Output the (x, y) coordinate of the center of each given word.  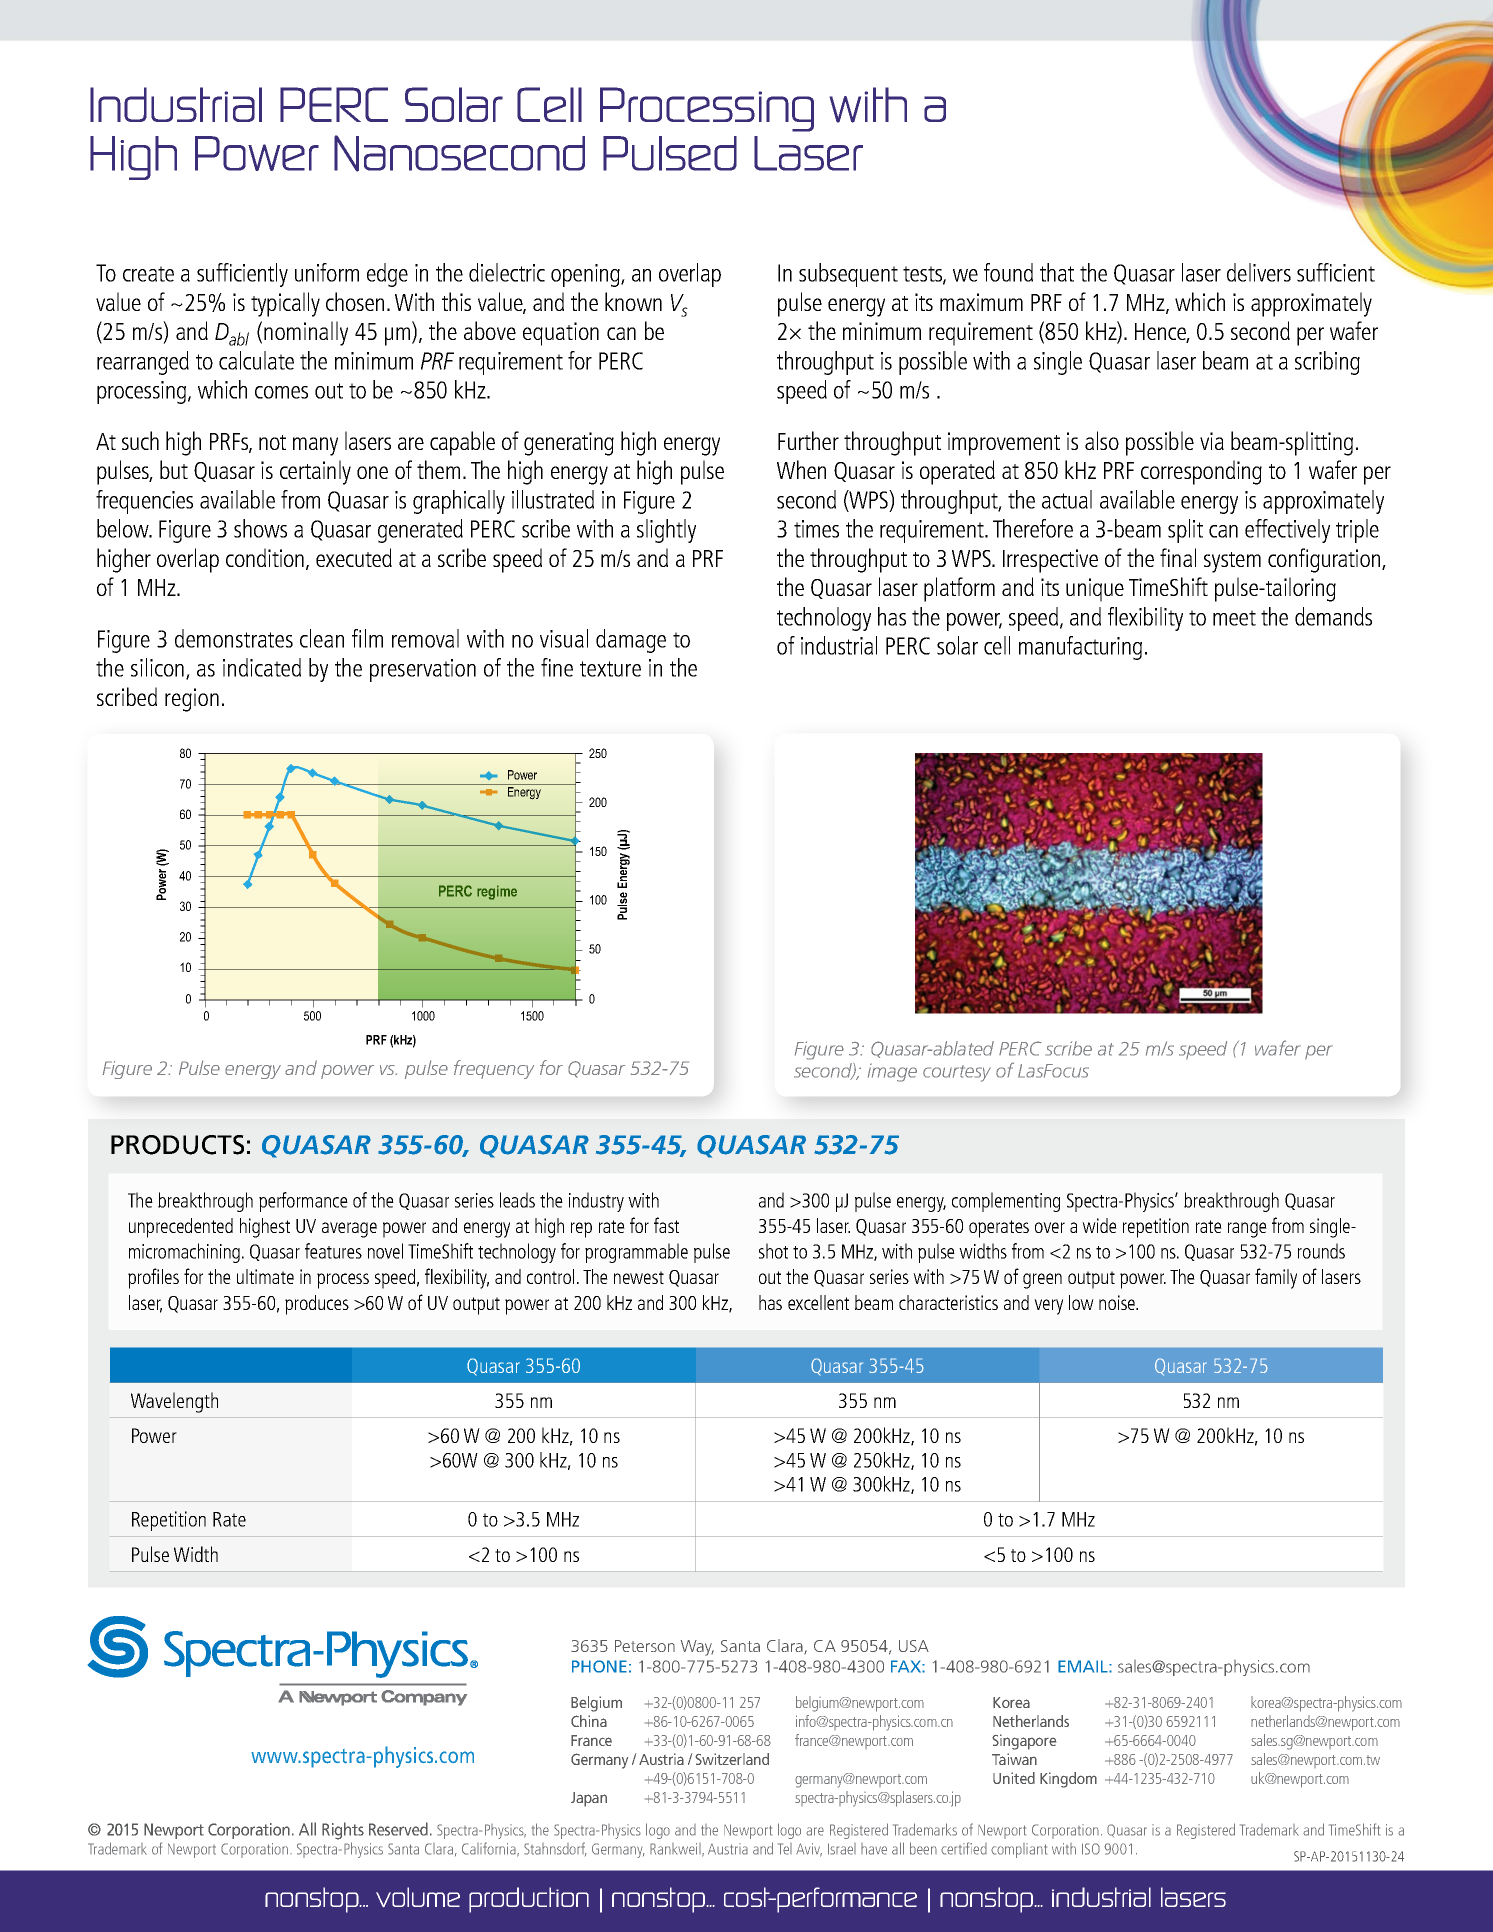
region (192, 700)
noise (1118, 1302)
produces (317, 1305)
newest (639, 1277)
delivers (1259, 272)
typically (285, 304)
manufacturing (1080, 648)
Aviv (809, 1850)
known (633, 301)
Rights (343, 1831)
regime (497, 892)
